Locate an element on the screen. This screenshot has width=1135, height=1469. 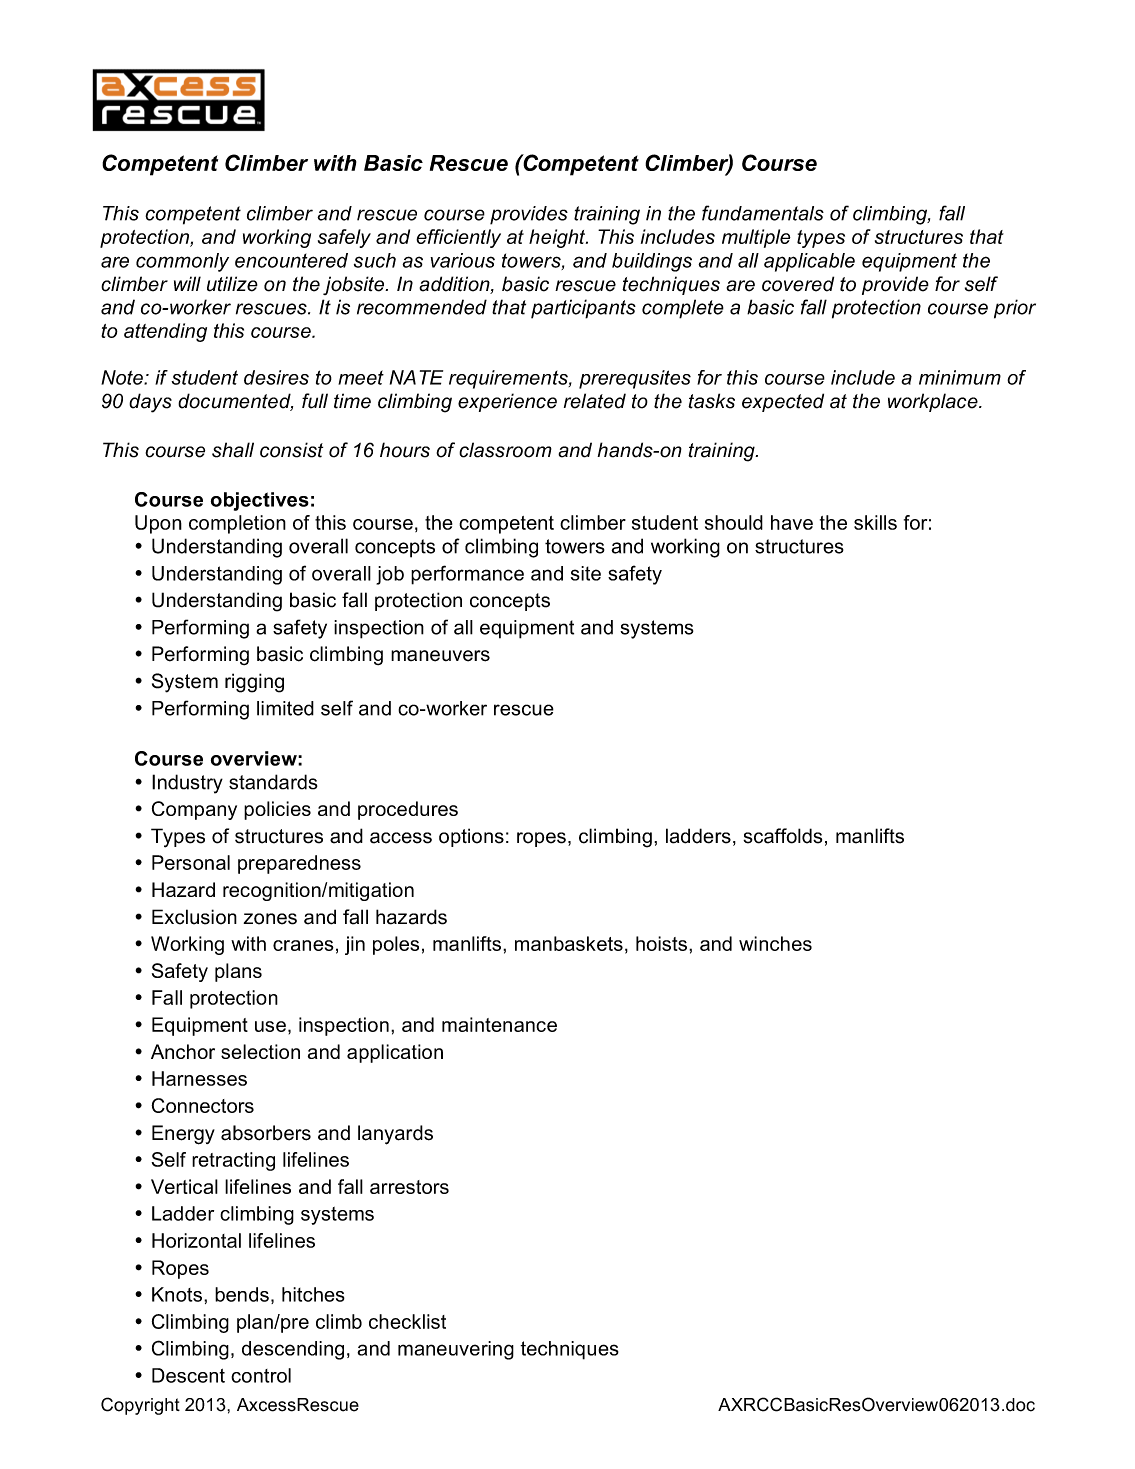
options is located at coordinates (471, 837).
